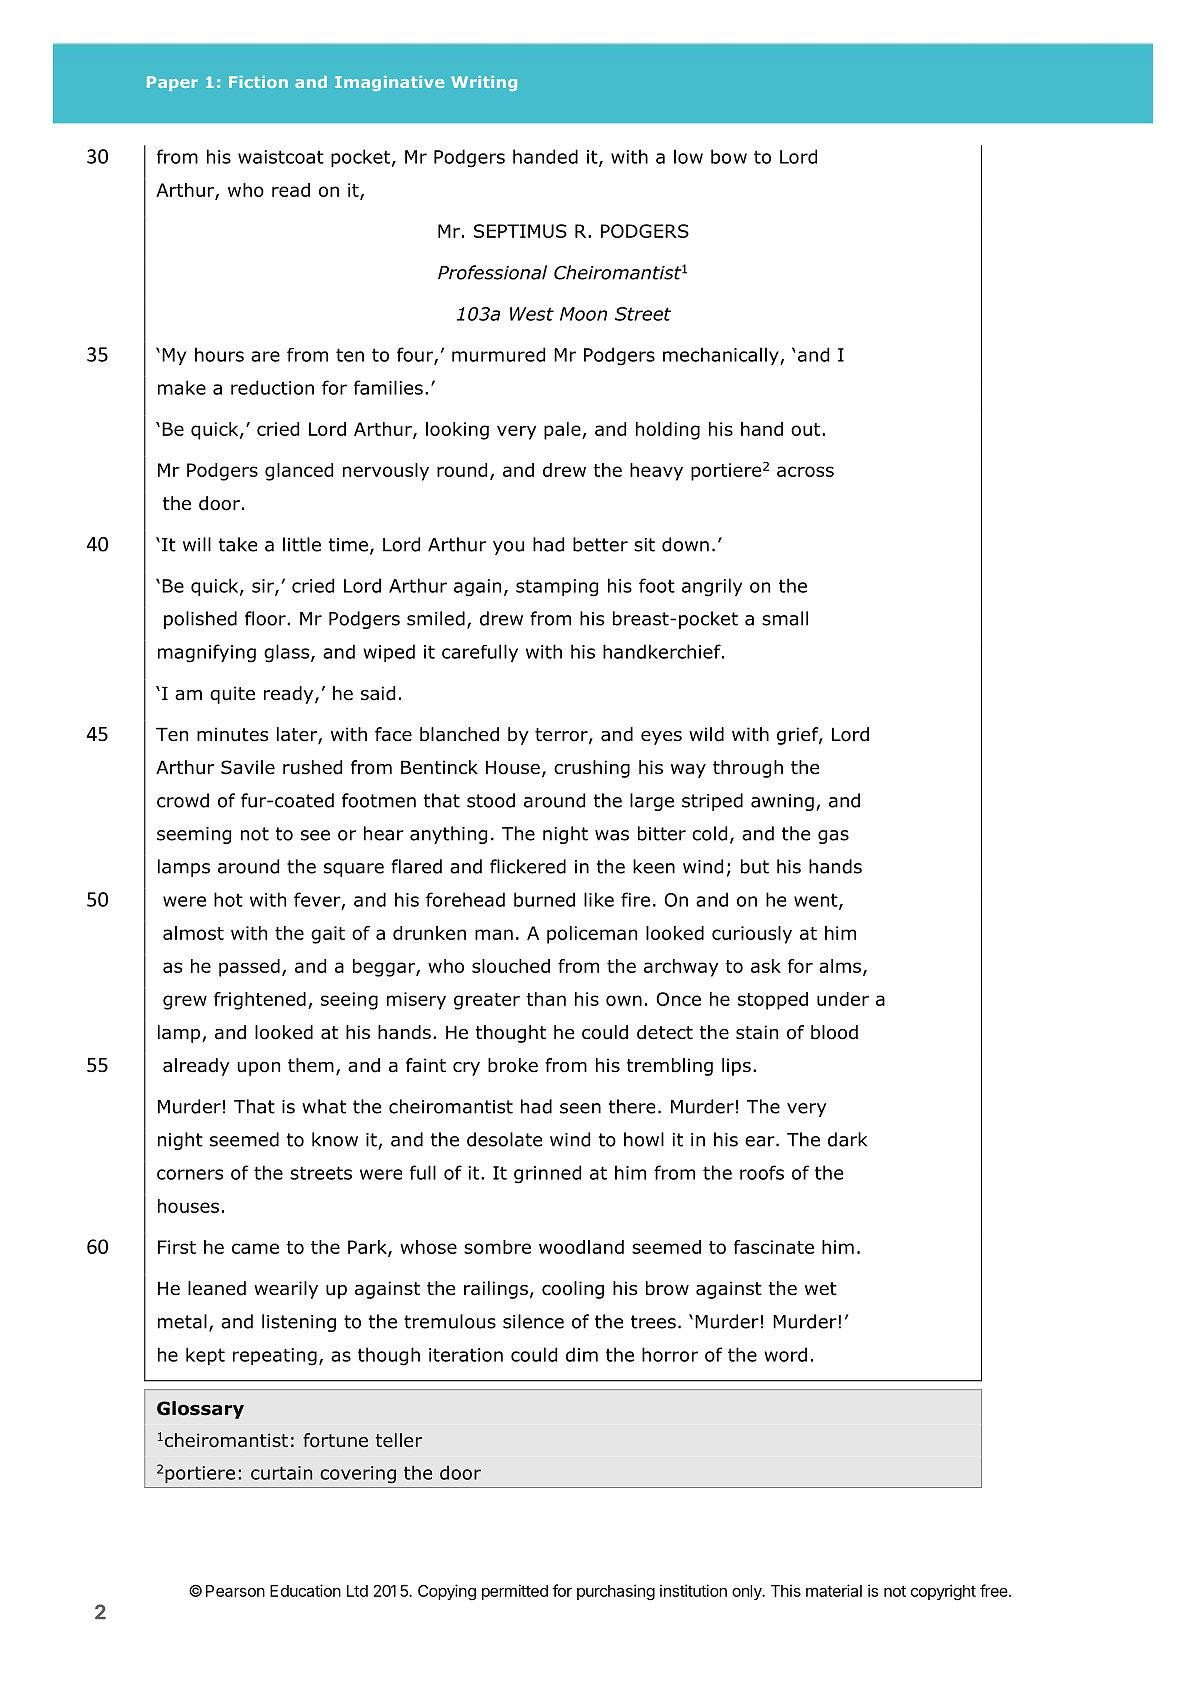 Image resolution: width=1201 pixels, height=1699 pixels. I want to click on Education, so click(305, 1590).
